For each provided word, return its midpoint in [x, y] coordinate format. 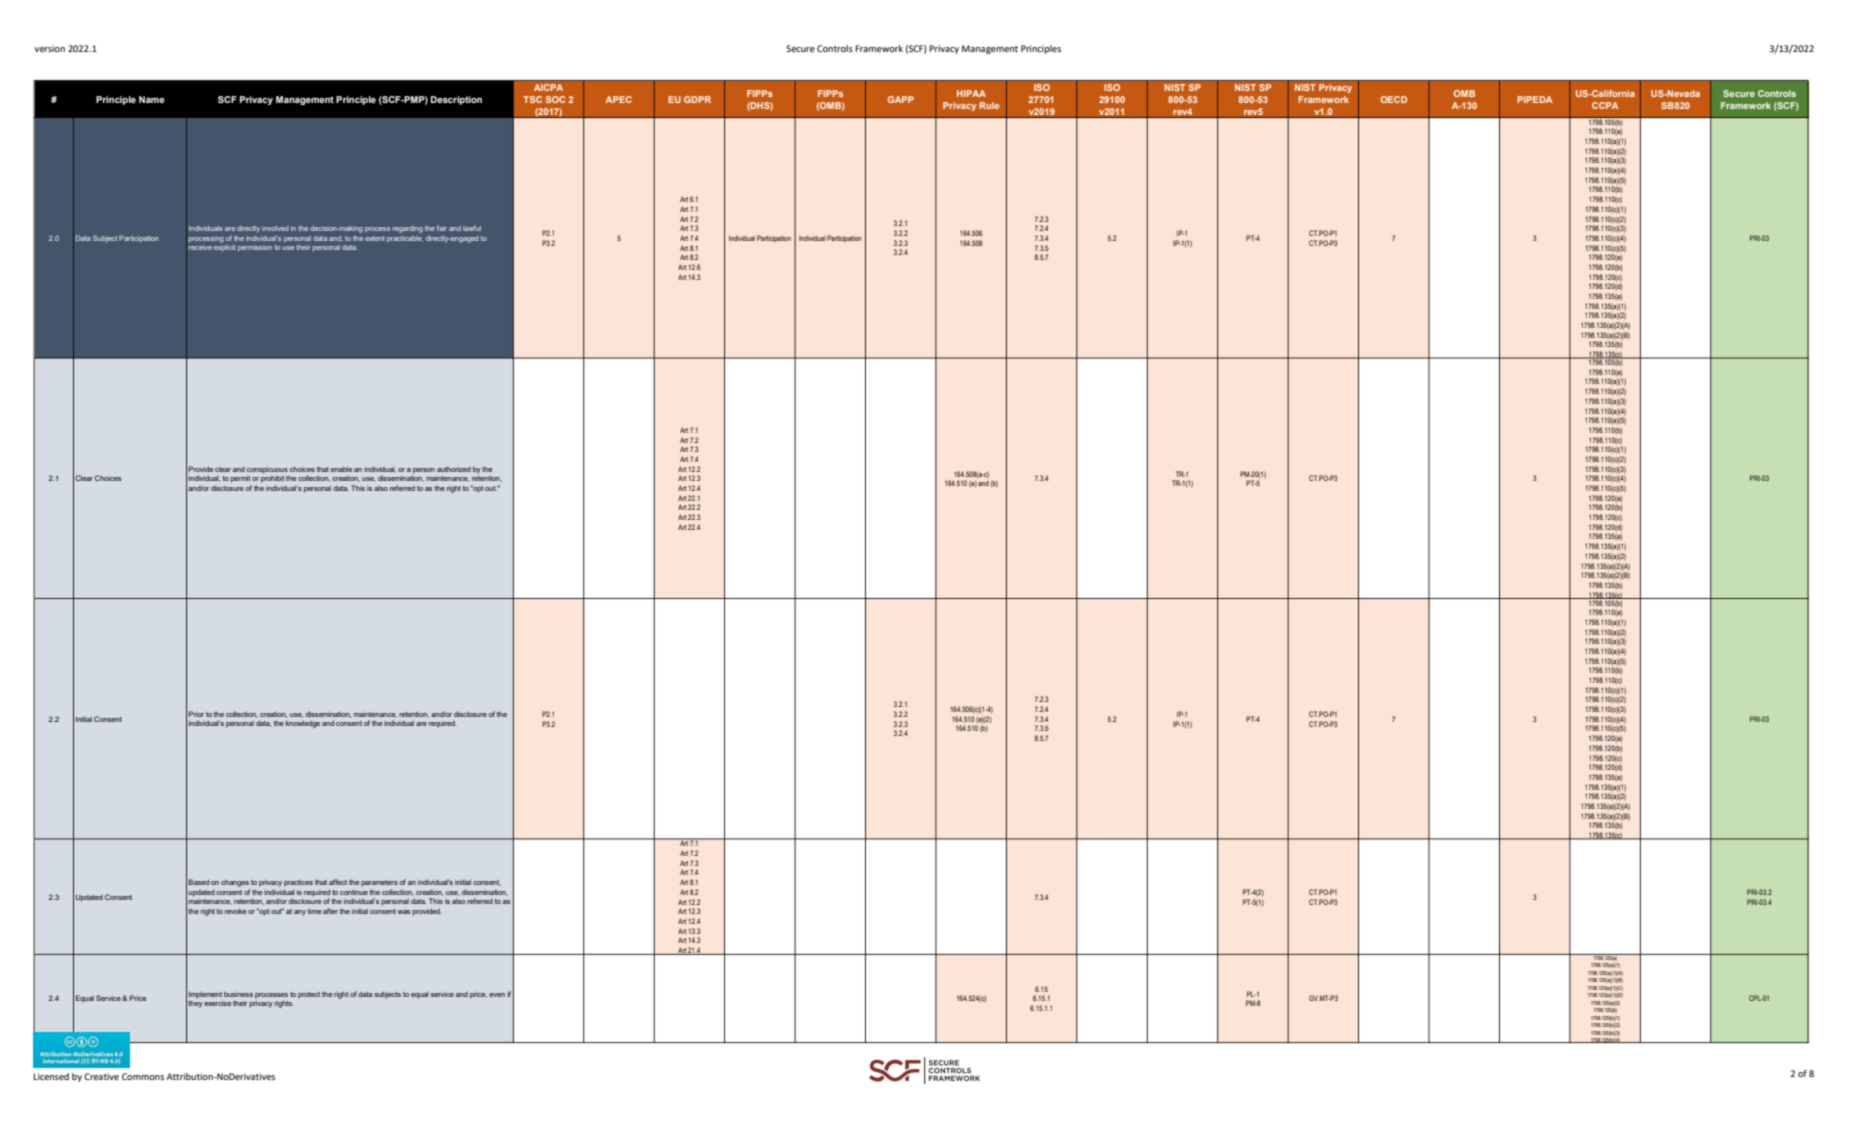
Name [152, 99]
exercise [218, 1004]
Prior [196, 714]
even [497, 995]
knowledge [303, 724]
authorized [454, 469]
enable [342, 469]
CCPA [1605, 105]
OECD [1394, 99]
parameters [379, 883]
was [403, 912]
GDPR [697, 99]
